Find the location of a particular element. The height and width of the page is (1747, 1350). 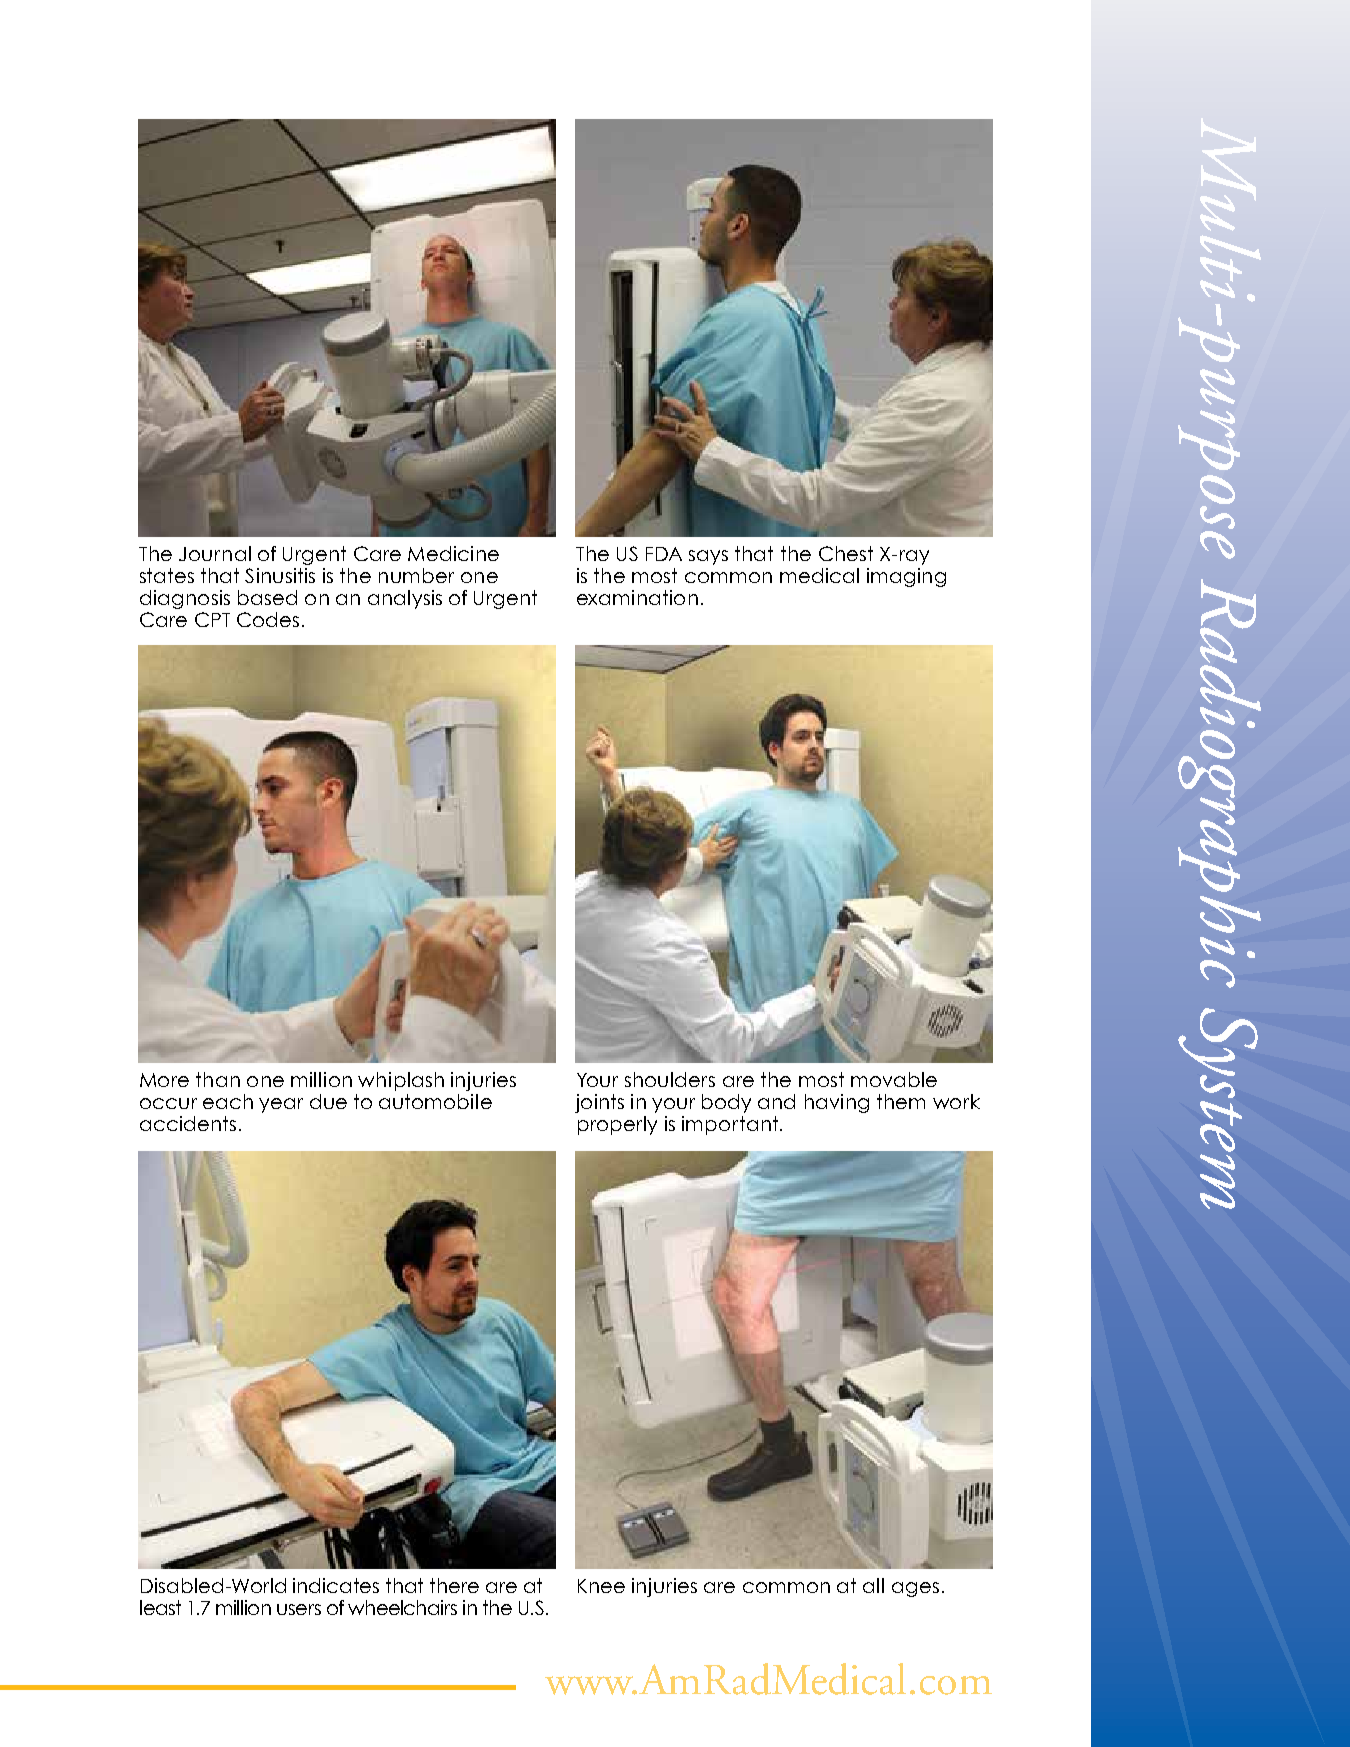

all is located at coordinates (873, 1585).
